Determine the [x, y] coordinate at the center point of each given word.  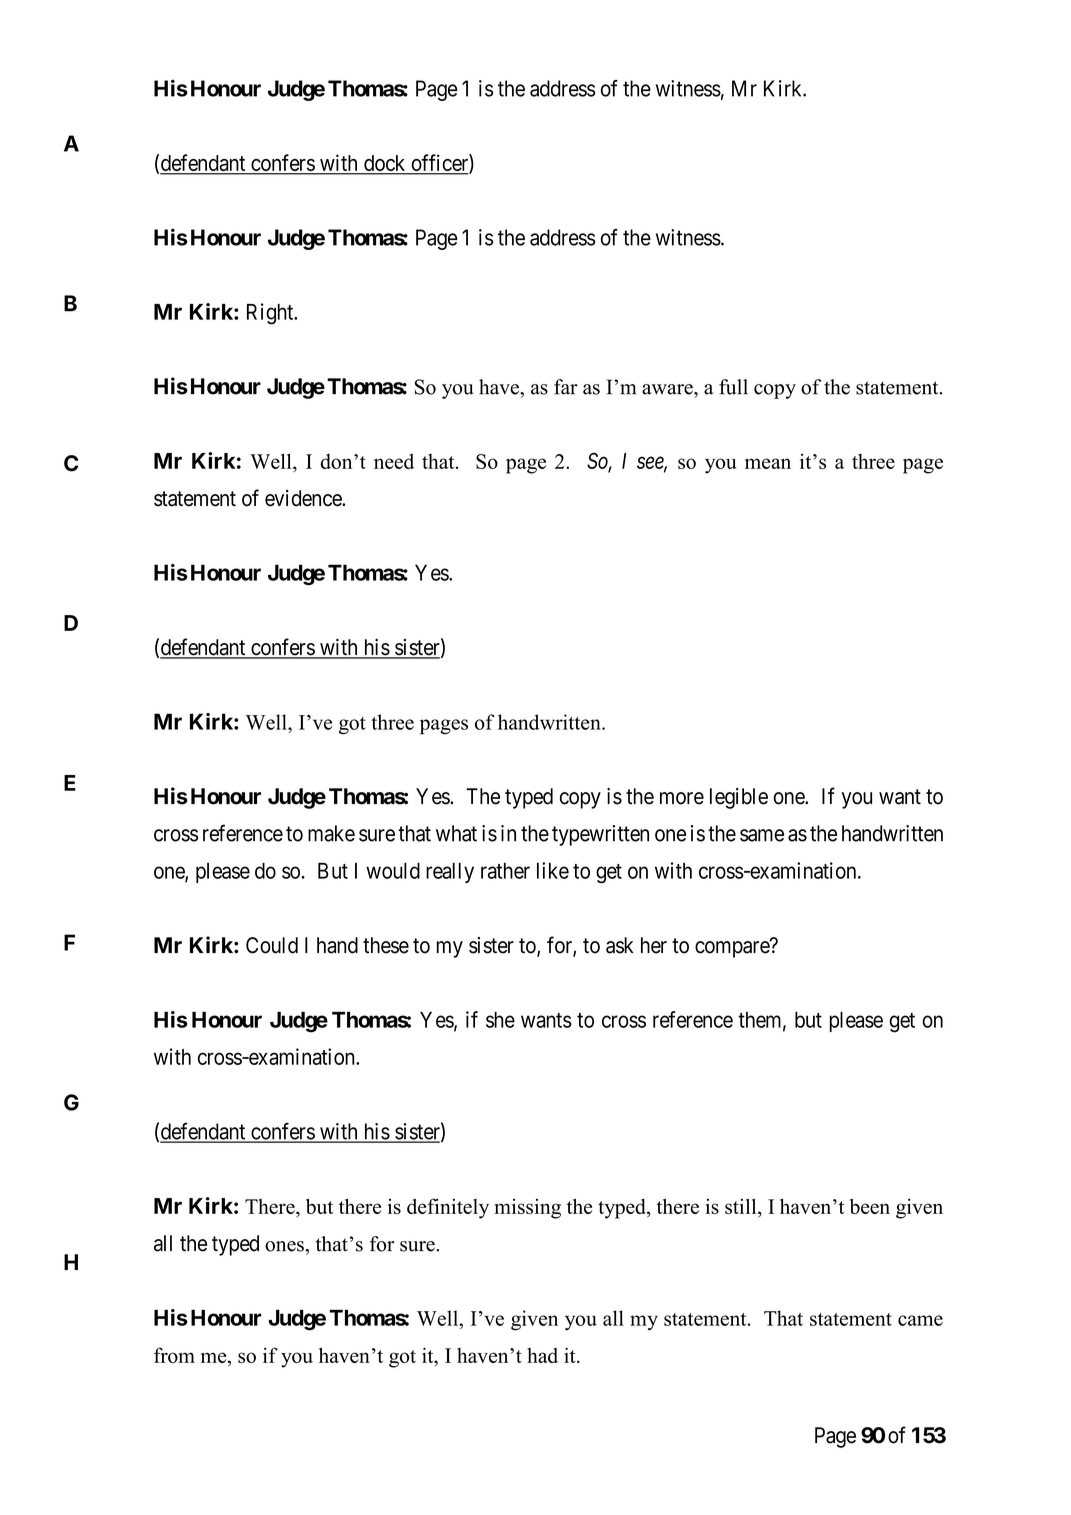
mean [768, 463]
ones [284, 1246]
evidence [304, 498]
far [566, 387]
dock [385, 164]
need [394, 461]
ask [620, 945]
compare [733, 949]
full [733, 387]
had [542, 1355]
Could [272, 945]
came [920, 1320]
